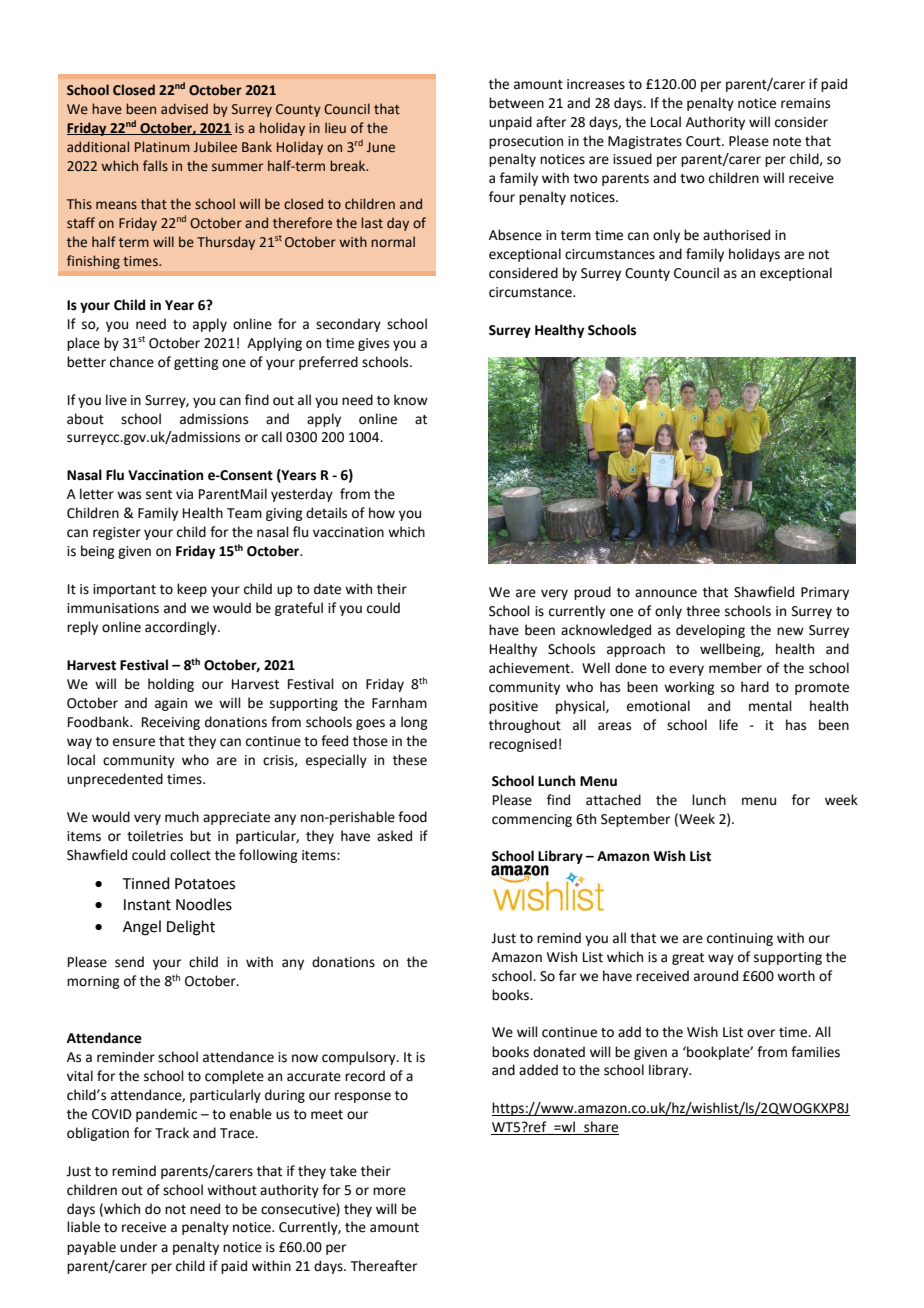 This document has width=924, height=1308. What do you see at coordinates (184, 109) in the document?
I see `advised` at bounding box center [184, 109].
